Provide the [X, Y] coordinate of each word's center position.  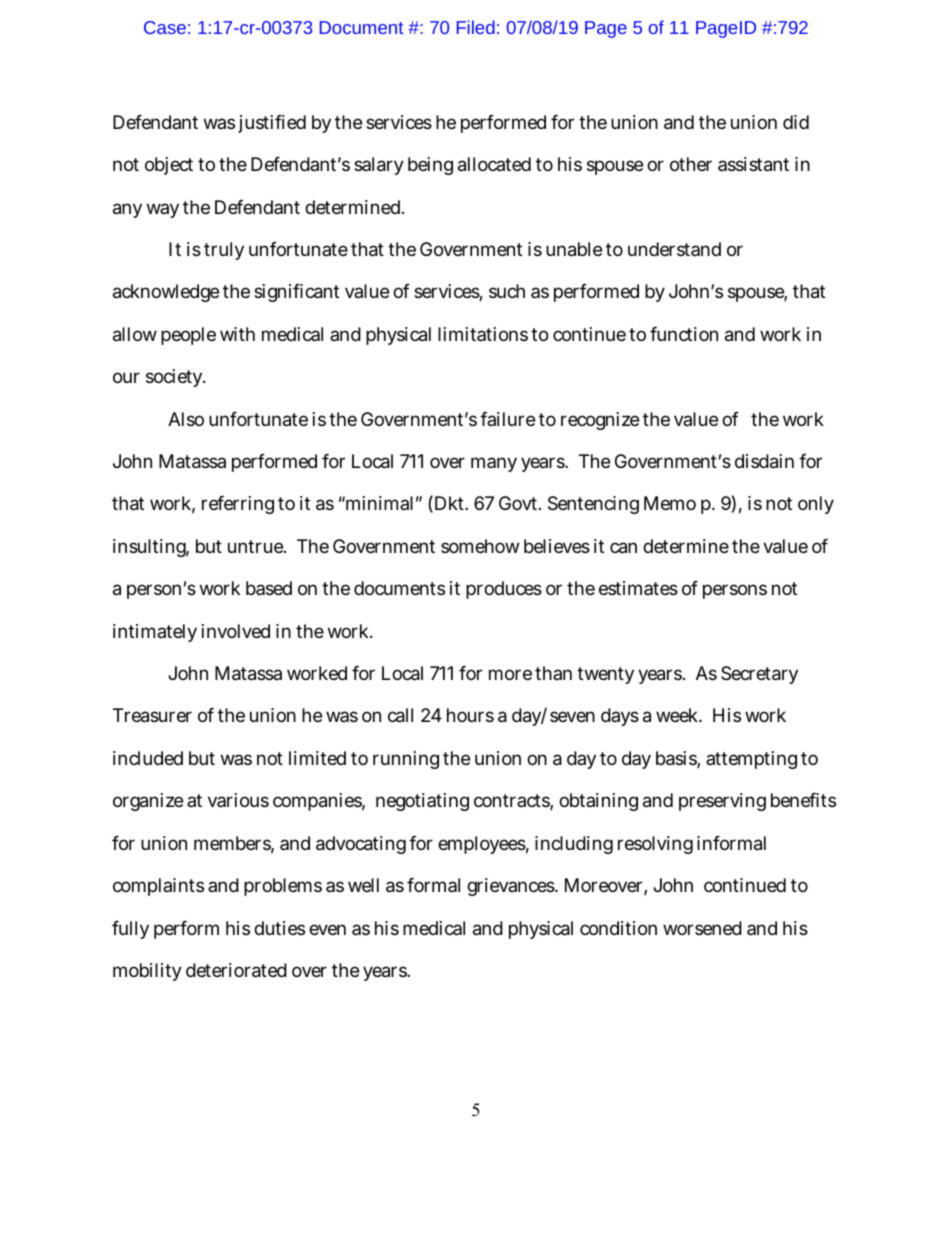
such [507, 291]
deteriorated [236, 970]
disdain [764, 461]
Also [186, 419]
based [269, 588]
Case [165, 27]
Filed [476, 27]
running [406, 760]
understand [674, 249]
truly [224, 251]
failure [507, 419]
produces [504, 590]
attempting [751, 760]
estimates [638, 588]
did [796, 122]
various [238, 800]
